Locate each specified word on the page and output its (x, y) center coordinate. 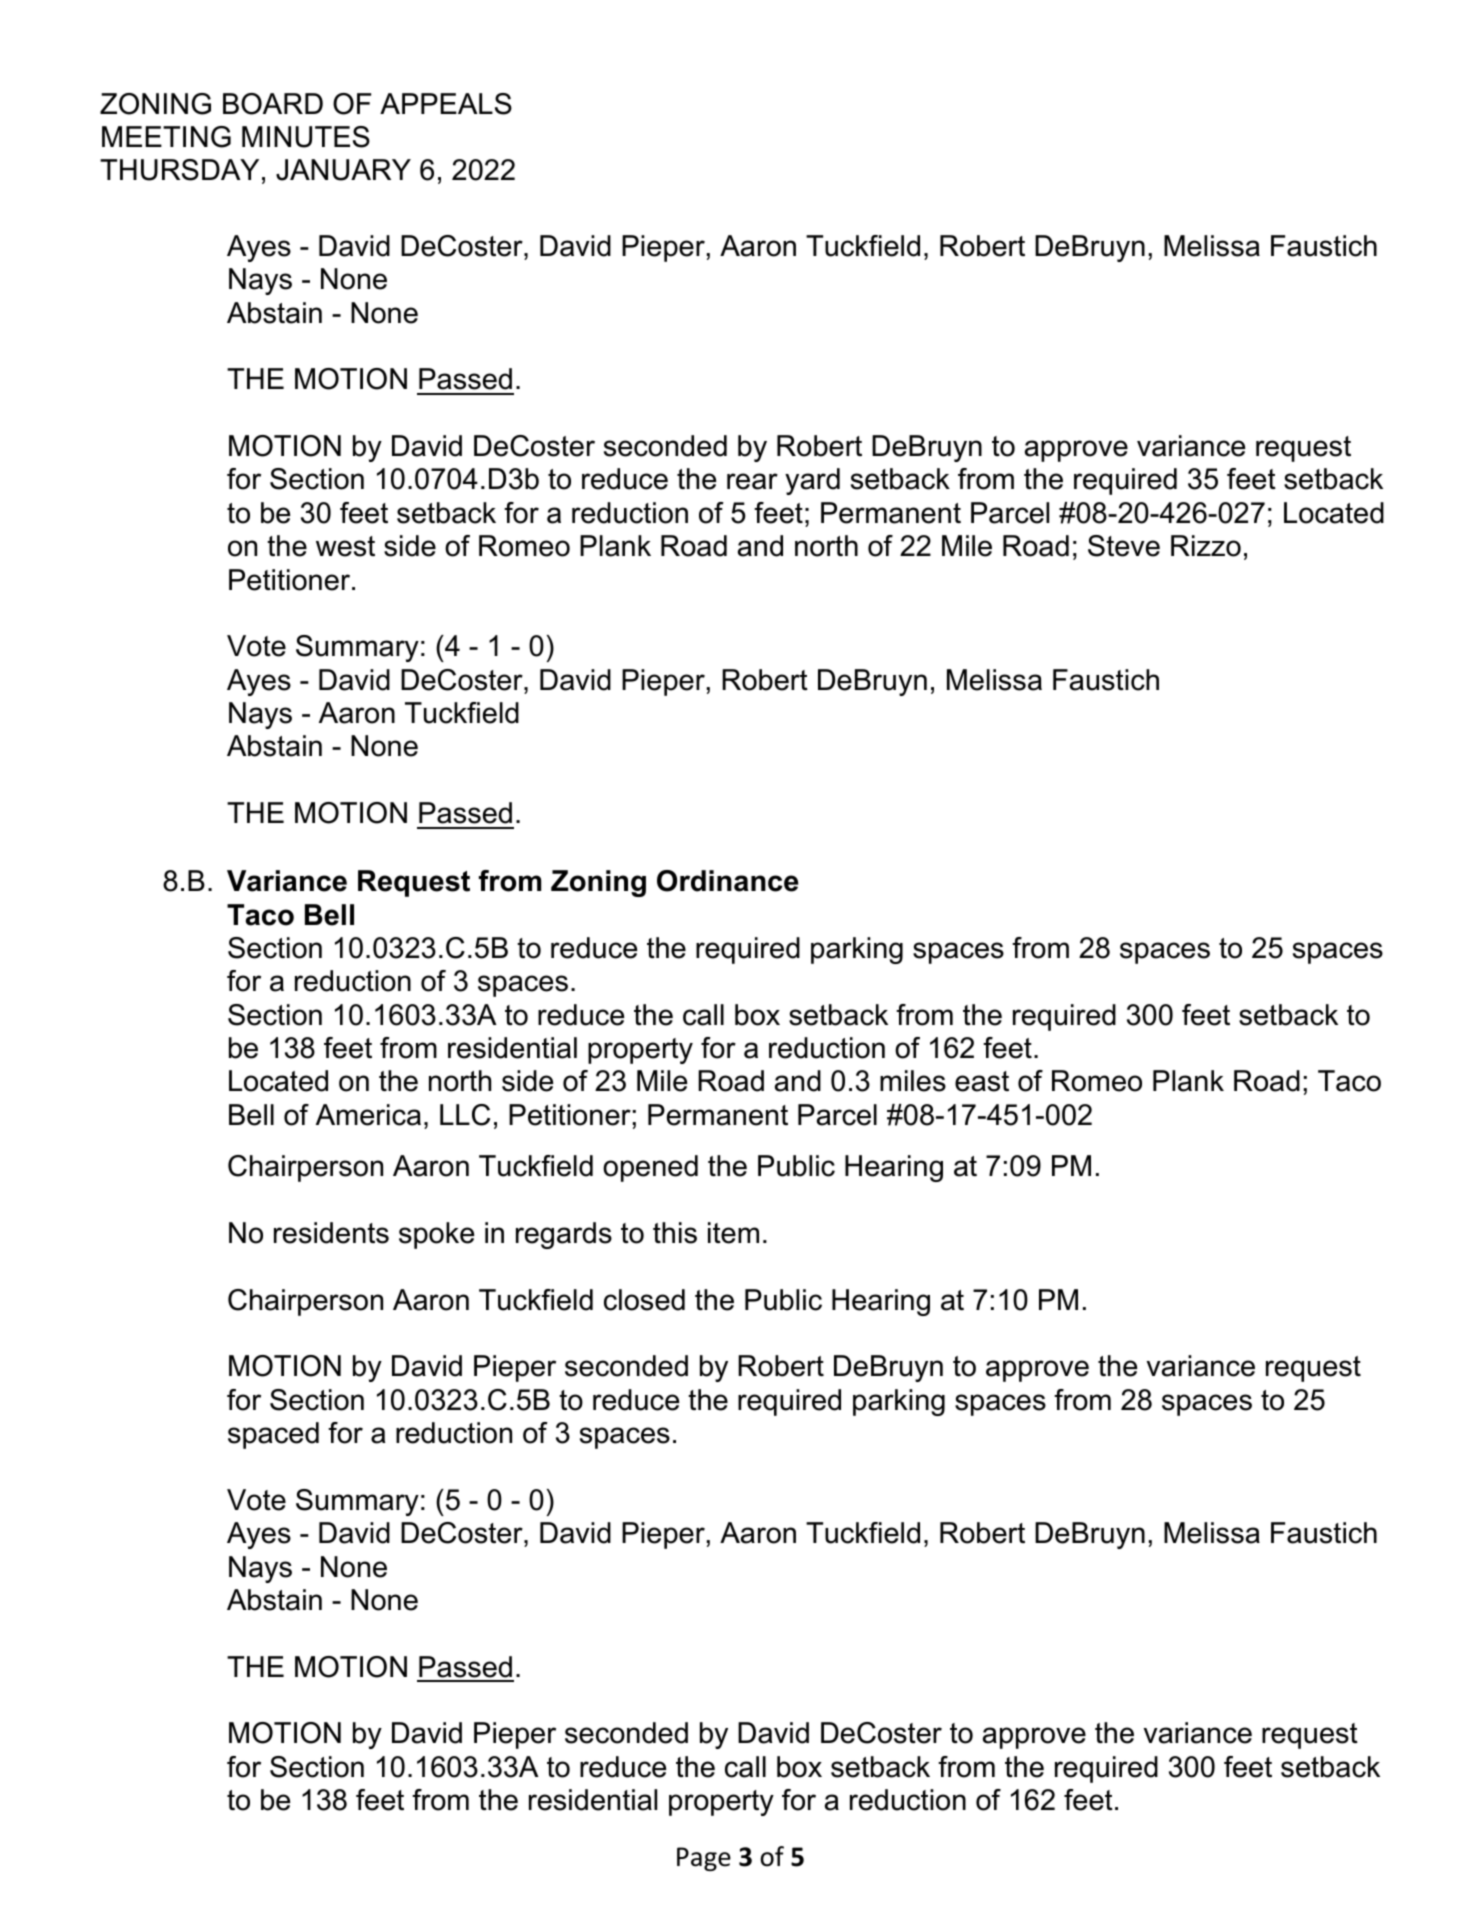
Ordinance (727, 881)
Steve (1124, 546)
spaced (273, 1435)
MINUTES (306, 137)
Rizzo (1206, 546)
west (345, 546)
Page (704, 1859)
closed (644, 1300)
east (982, 1081)
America (368, 1115)
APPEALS (446, 104)
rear (752, 481)
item (733, 1233)
